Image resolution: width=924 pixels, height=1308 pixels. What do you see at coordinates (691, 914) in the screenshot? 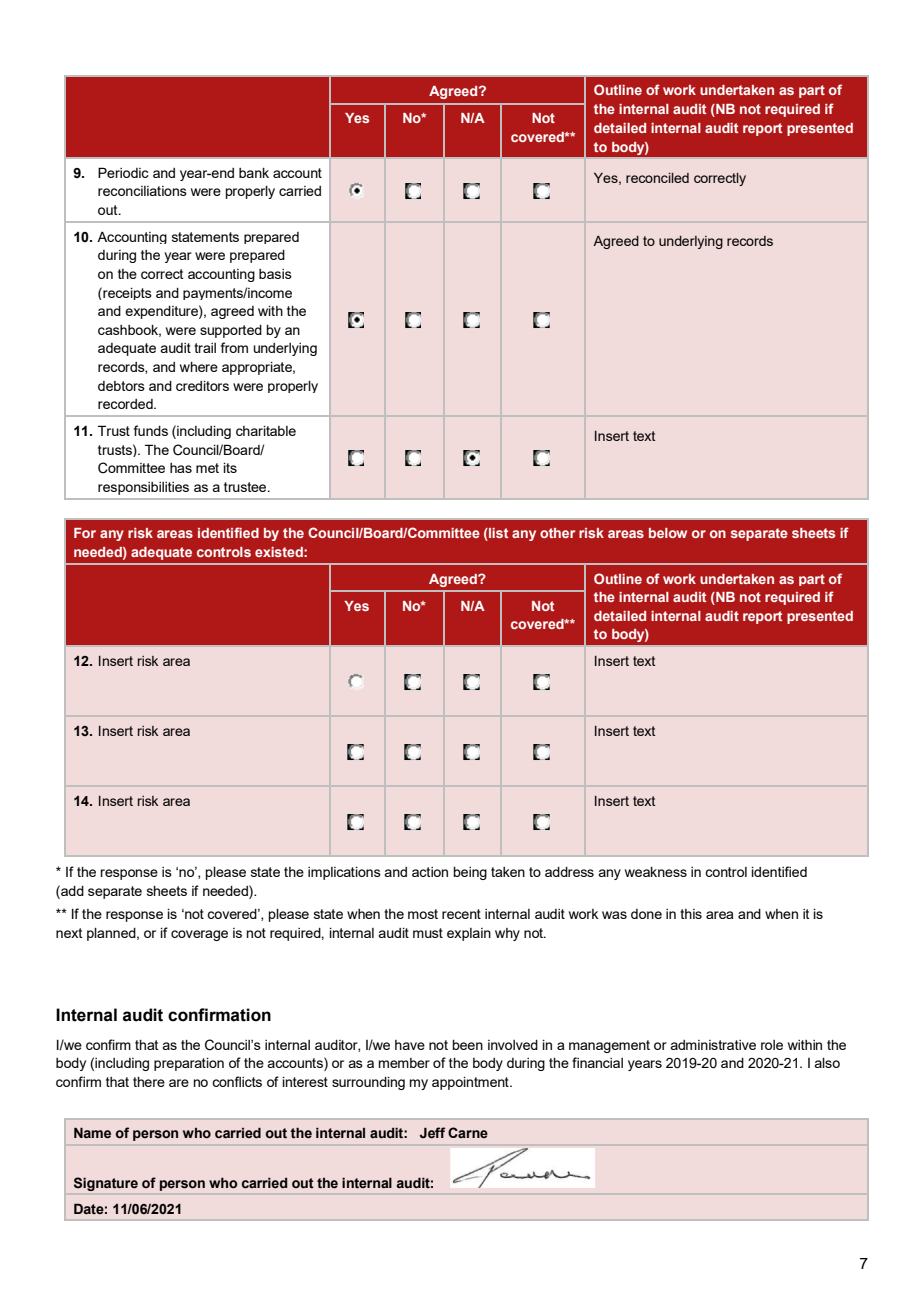
I see `this` at bounding box center [691, 914].
